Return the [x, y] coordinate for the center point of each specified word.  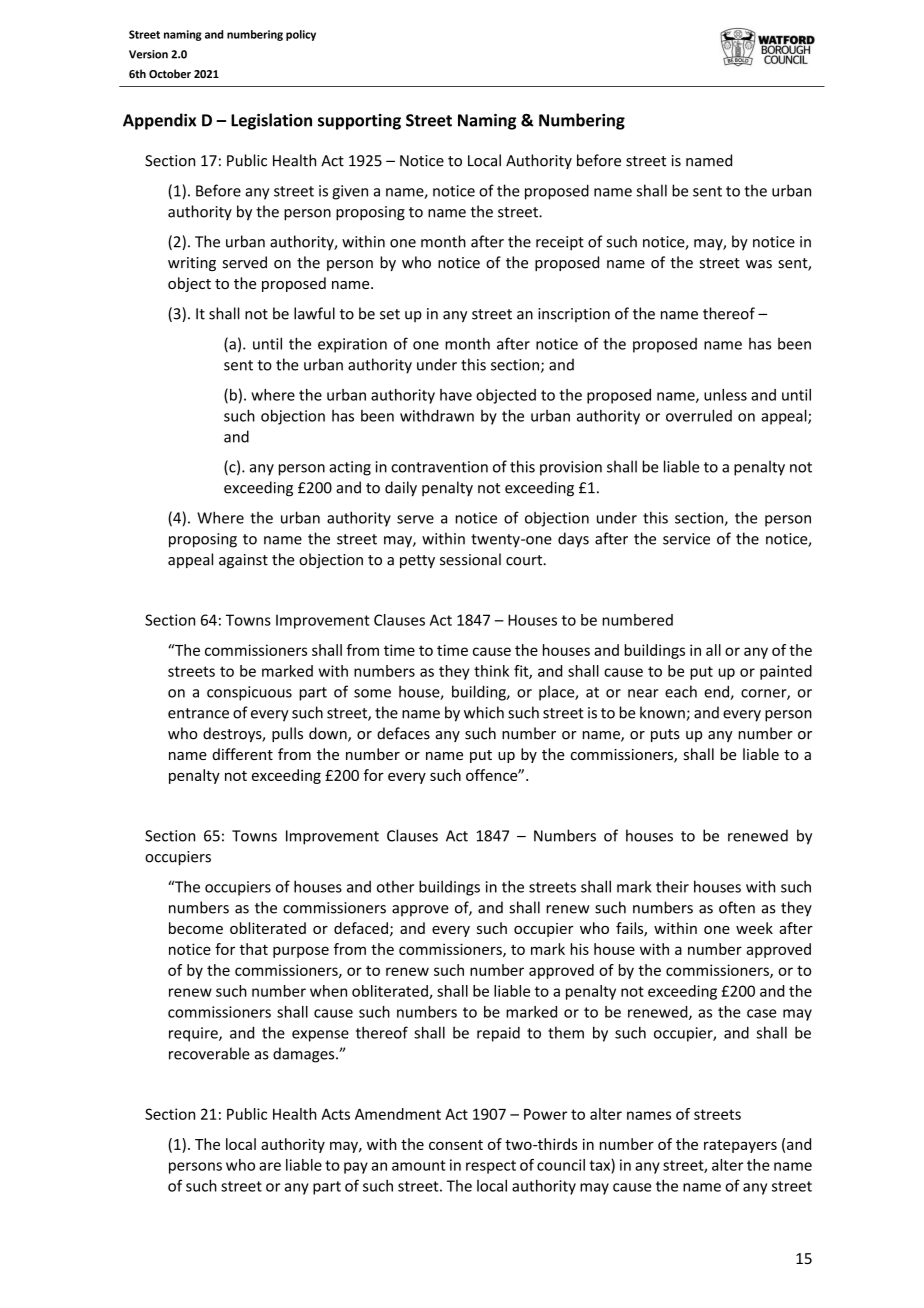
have [456, 395]
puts [665, 735]
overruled [699, 415]
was [759, 264]
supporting [359, 122]
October [170, 73]
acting [350, 468]
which [484, 712]
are [270, 1166]
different [242, 754]
